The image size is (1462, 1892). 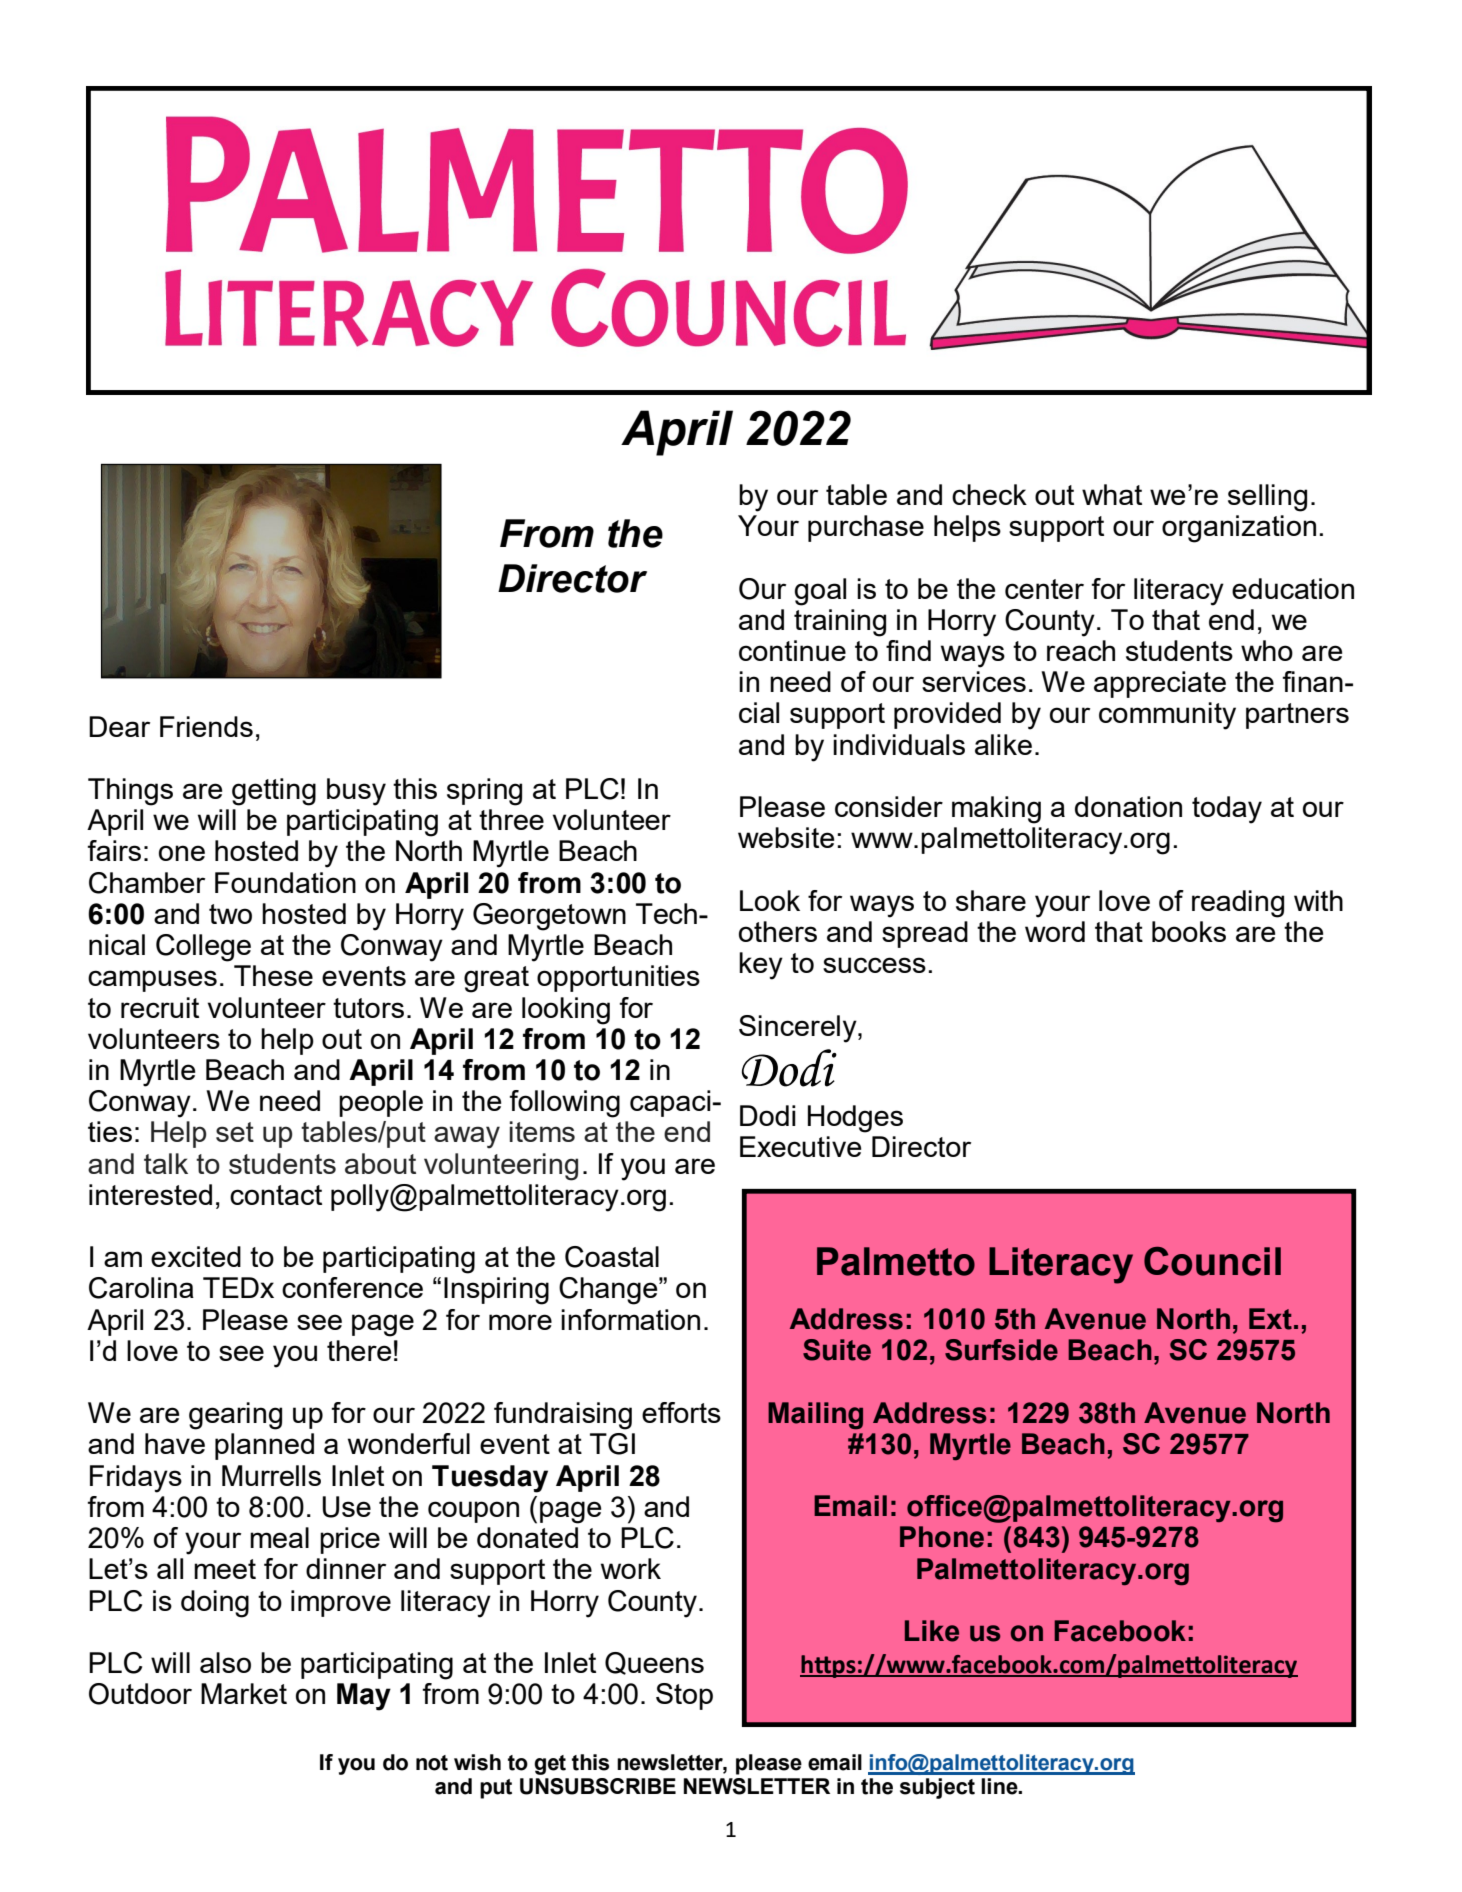 What do you see at coordinates (778, 931) in the screenshot?
I see `others` at bounding box center [778, 931].
